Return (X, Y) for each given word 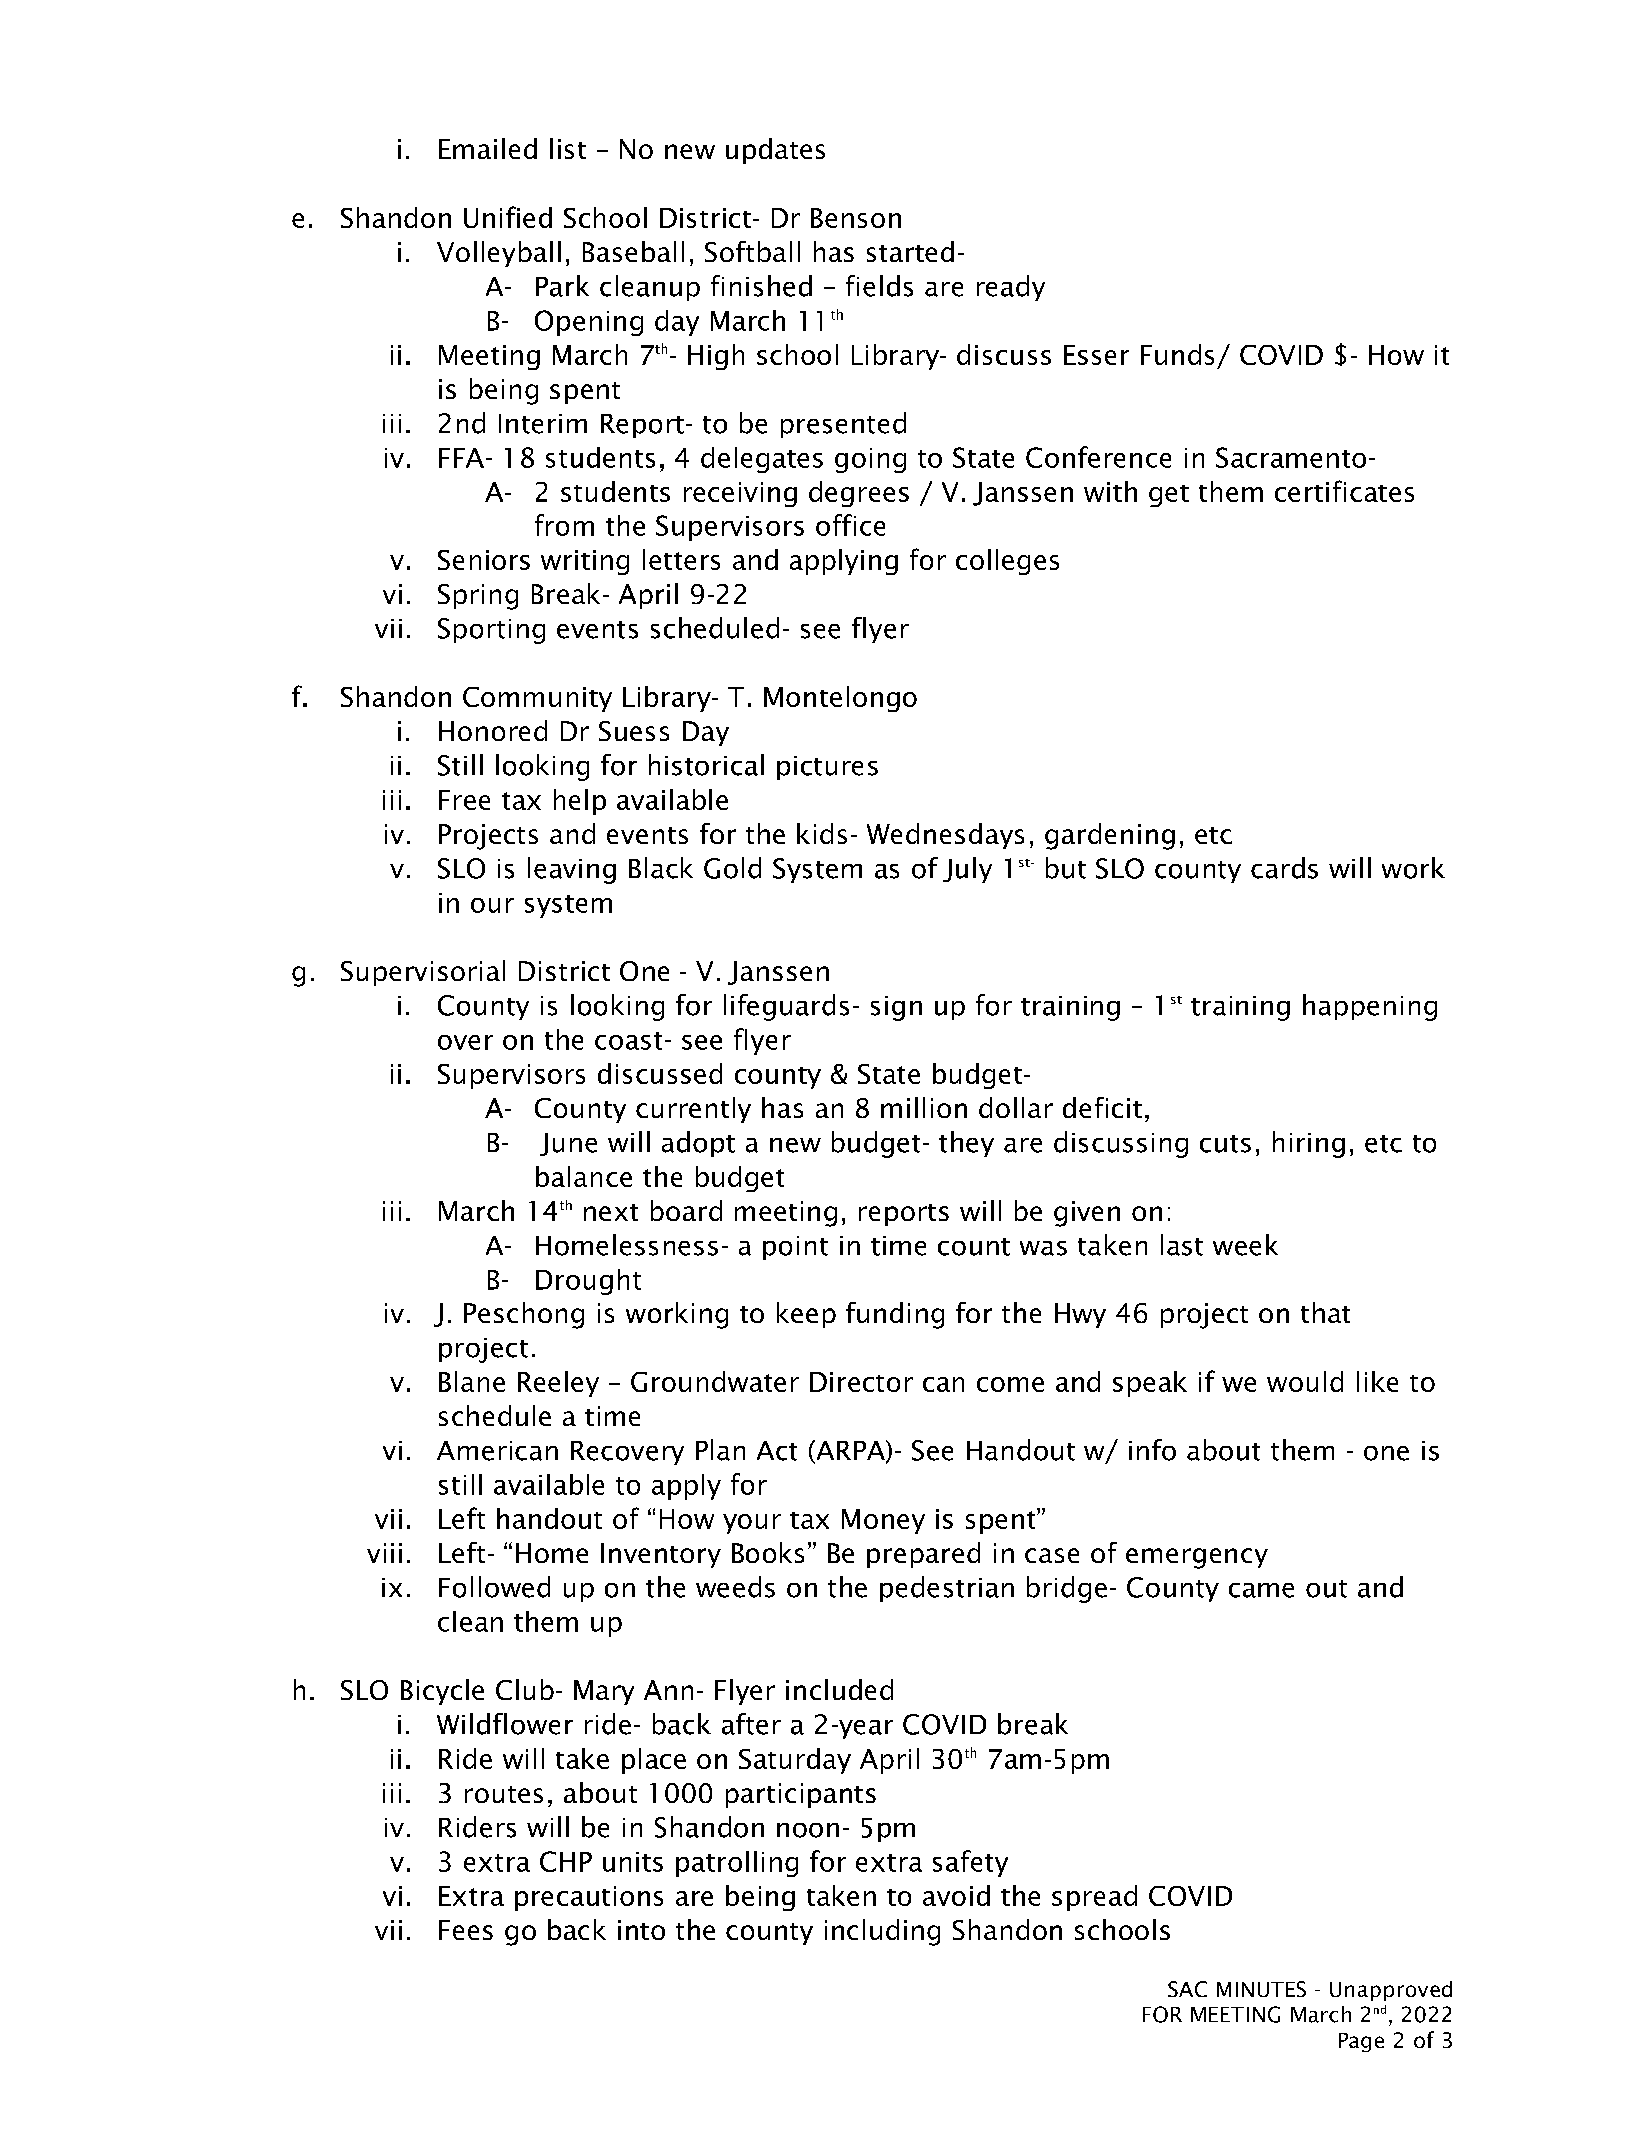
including (882, 1932)
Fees (466, 1930)
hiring (1309, 1144)
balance (584, 1176)
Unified (508, 217)
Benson (856, 218)
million (924, 1107)
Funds (1177, 354)
